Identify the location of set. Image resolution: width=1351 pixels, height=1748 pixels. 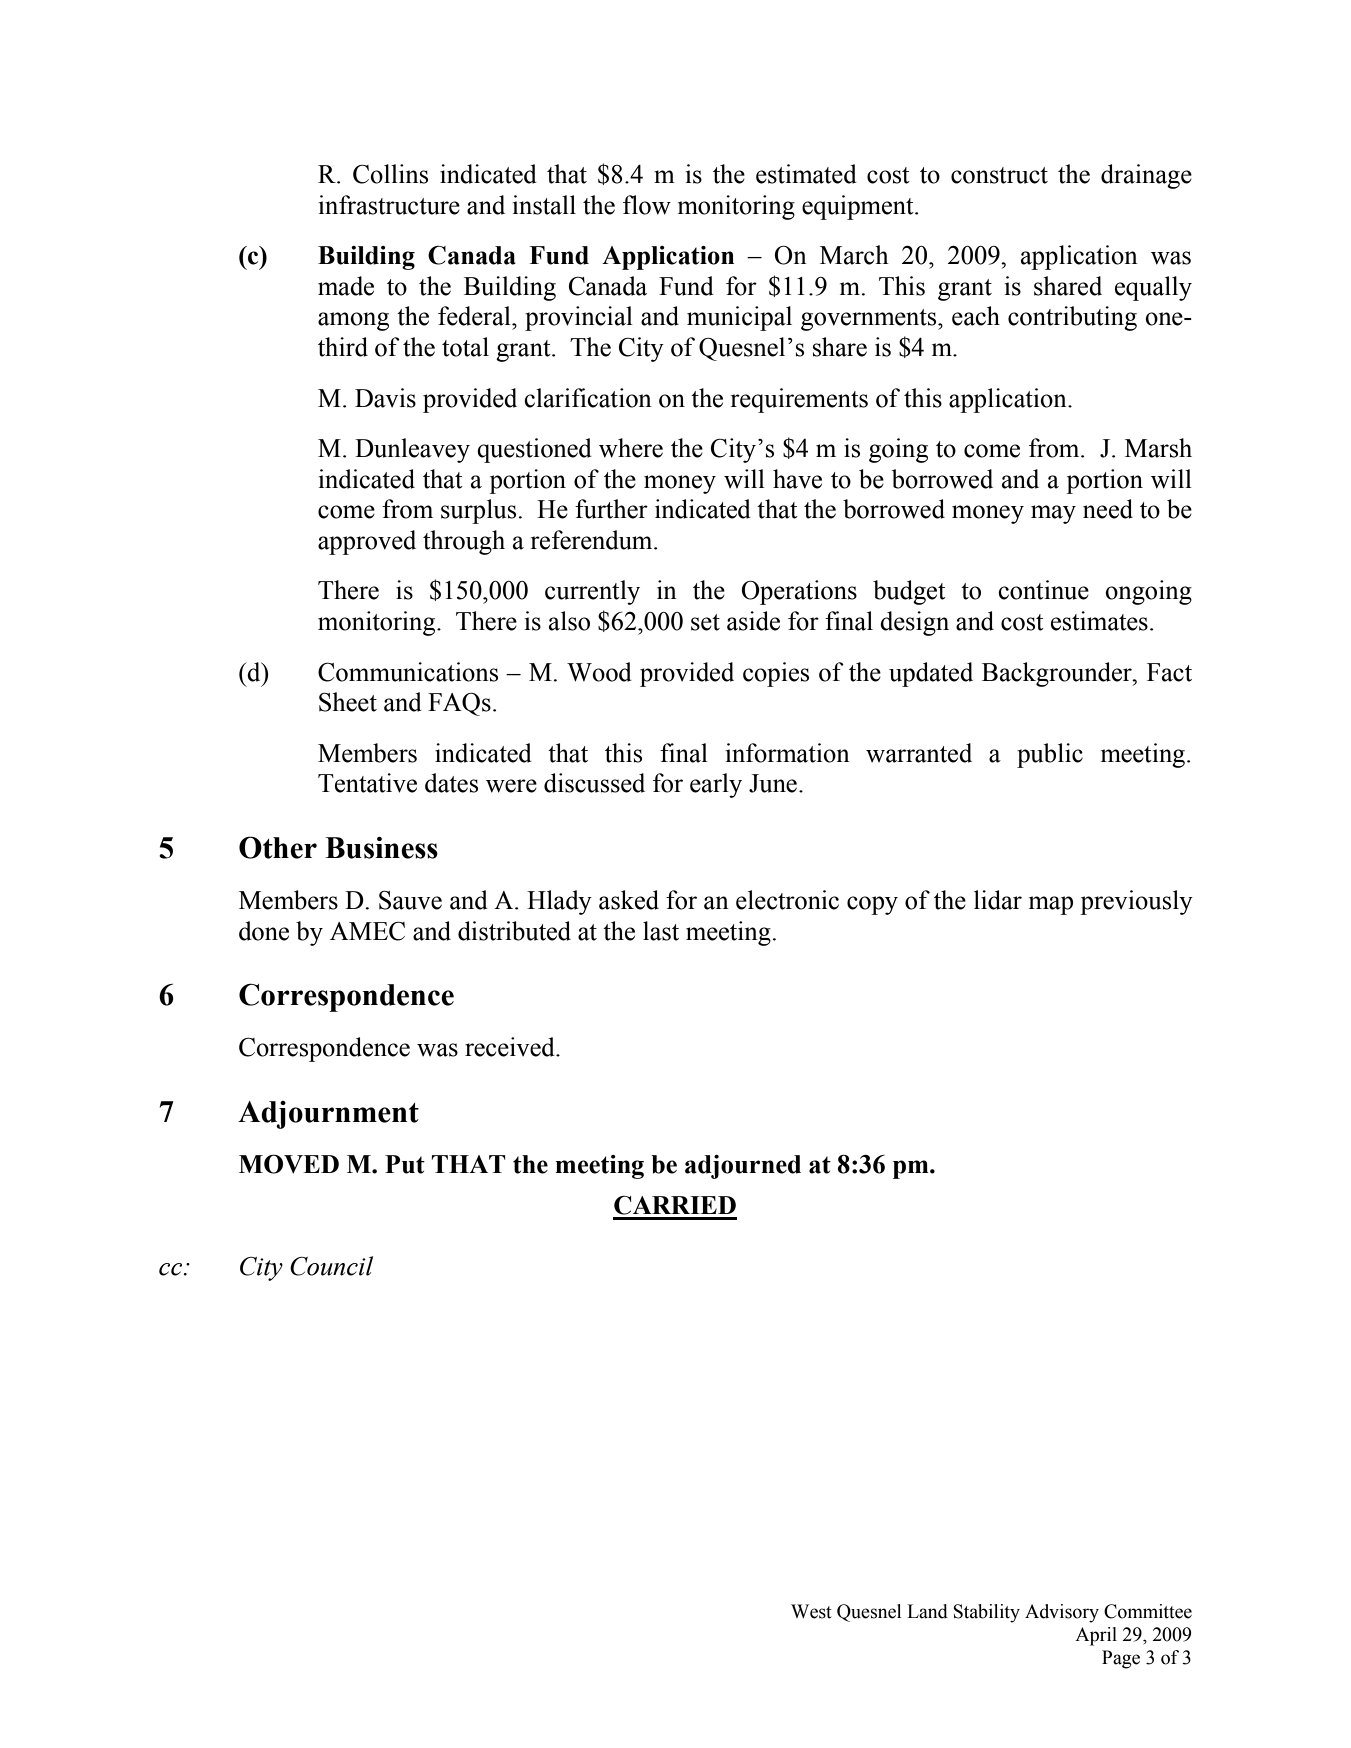
(705, 622).
